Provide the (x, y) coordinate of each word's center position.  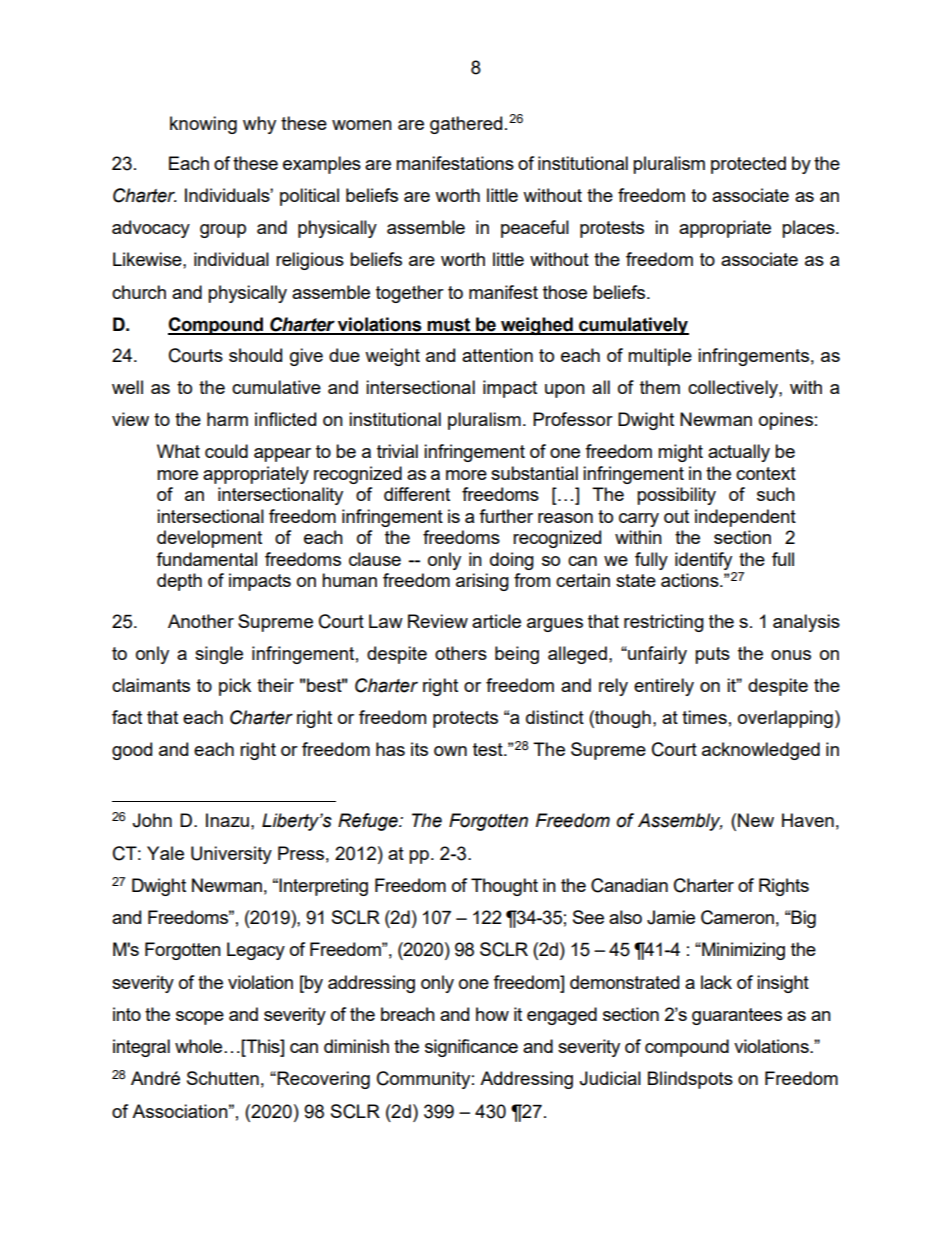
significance (471, 1048)
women (362, 125)
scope (200, 1018)
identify (703, 561)
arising (482, 582)
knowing (203, 125)
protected (748, 165)
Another (201, 621)
